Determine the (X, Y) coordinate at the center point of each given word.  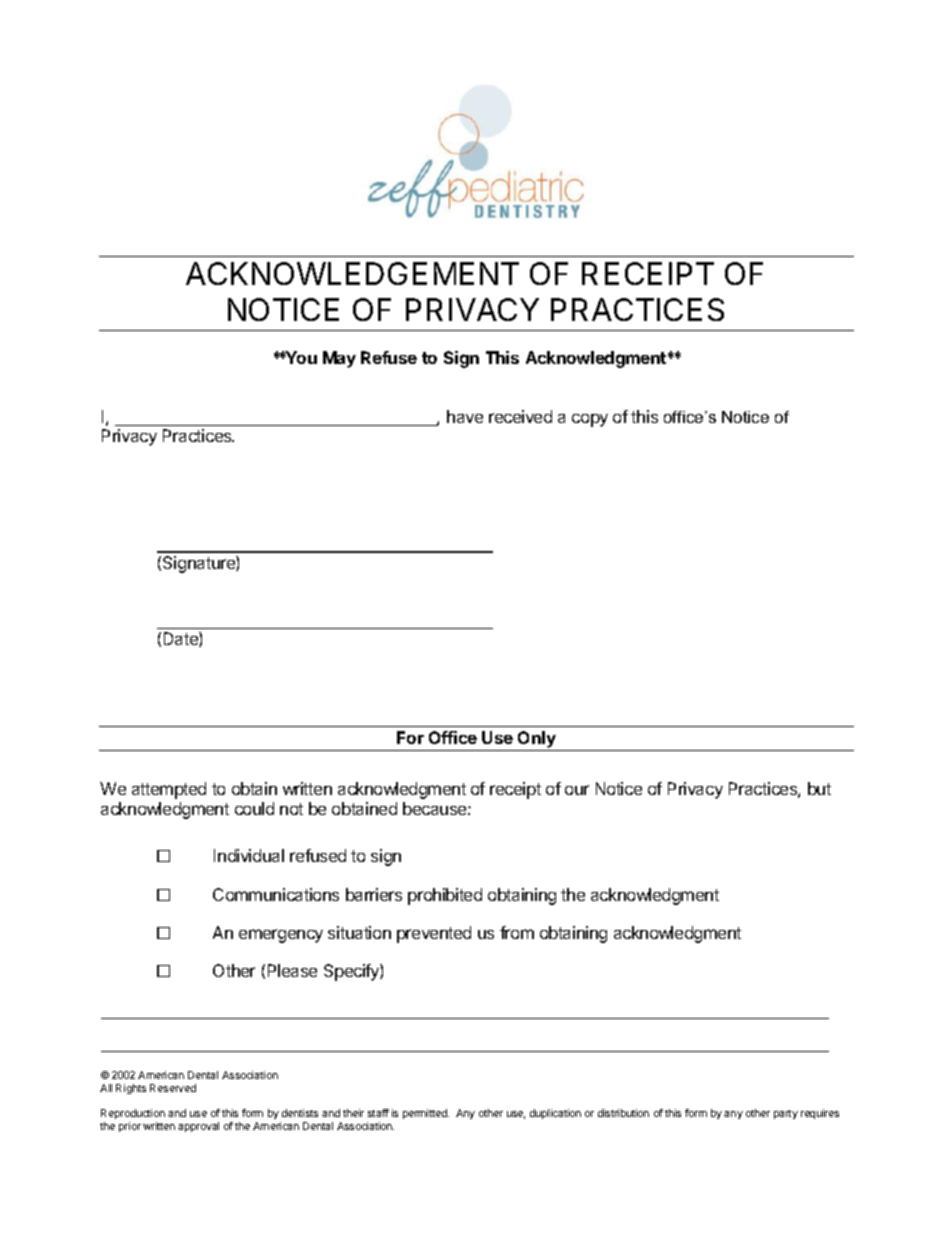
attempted (169, 790)
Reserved (173, 1088)
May (339, 359)
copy (590, 420)
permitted (426, 1114)
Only (537, 741)
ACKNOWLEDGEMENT (352, 273)
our (577, 790)
